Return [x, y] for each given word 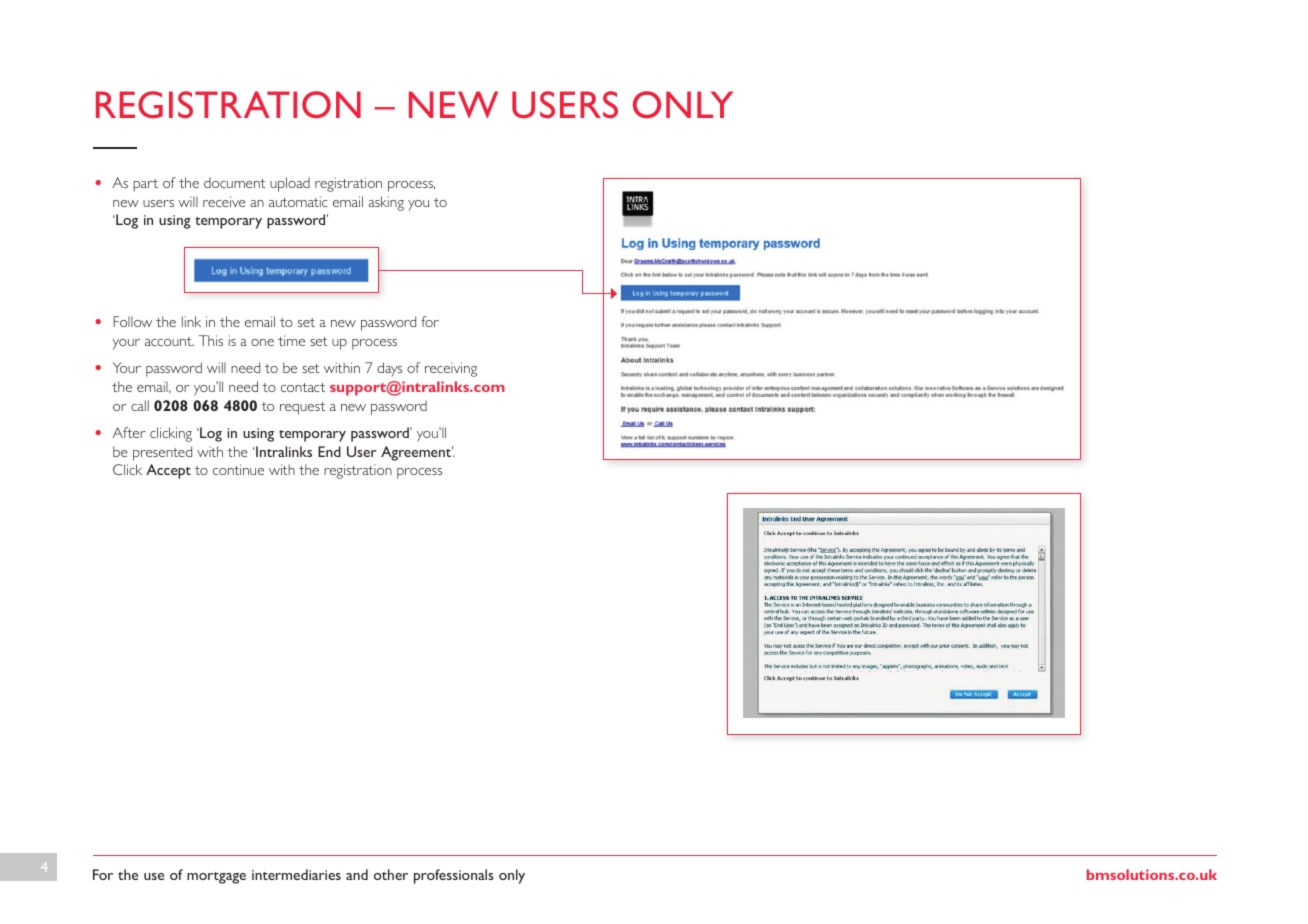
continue [238, 469]
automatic [298, 201]
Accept [168, 471]
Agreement [417, 453]
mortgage [216, 878]
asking [386, 203]
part [145, 185]
